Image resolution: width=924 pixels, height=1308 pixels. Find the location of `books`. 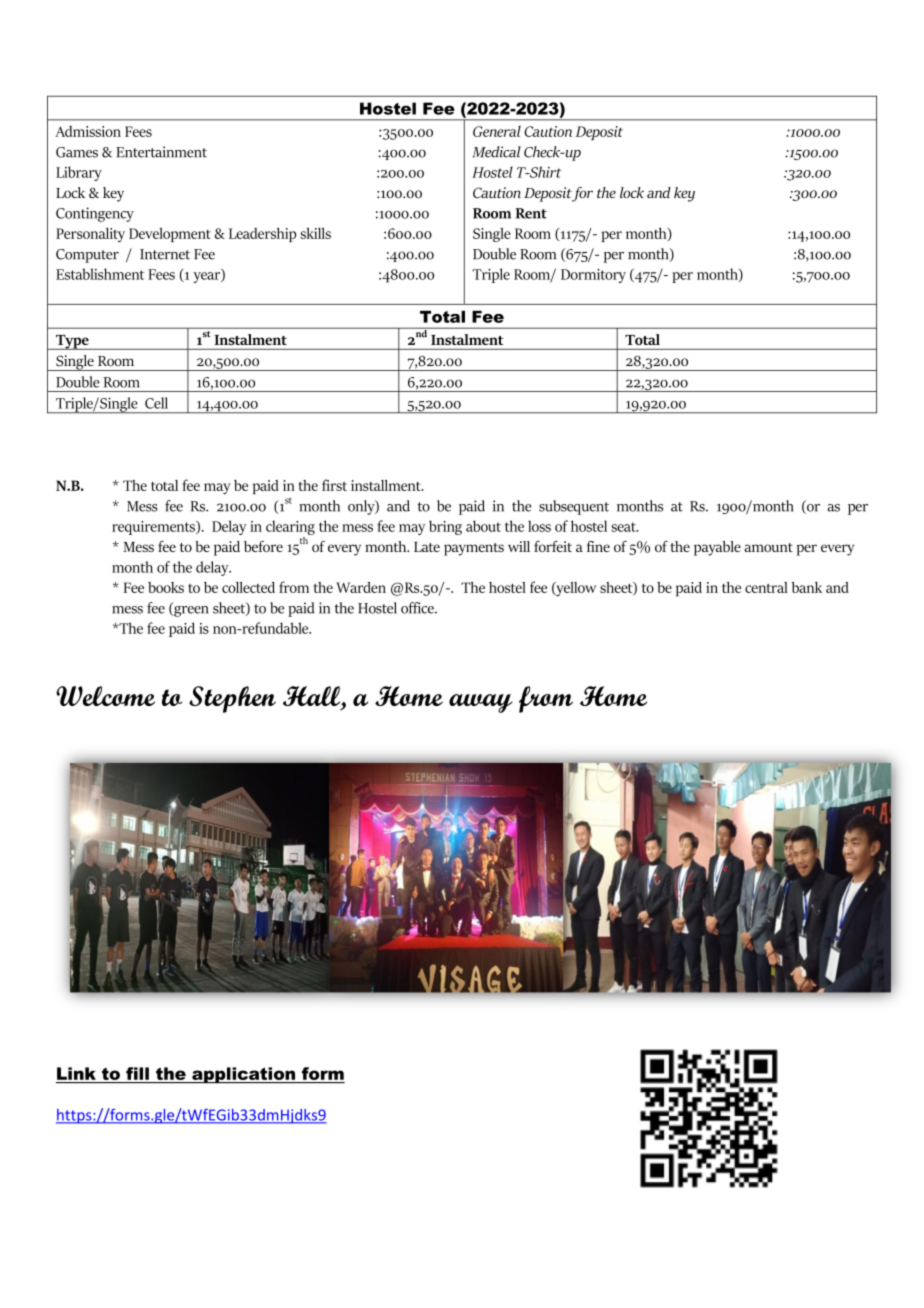

books is located at coordinates (166, 587).
